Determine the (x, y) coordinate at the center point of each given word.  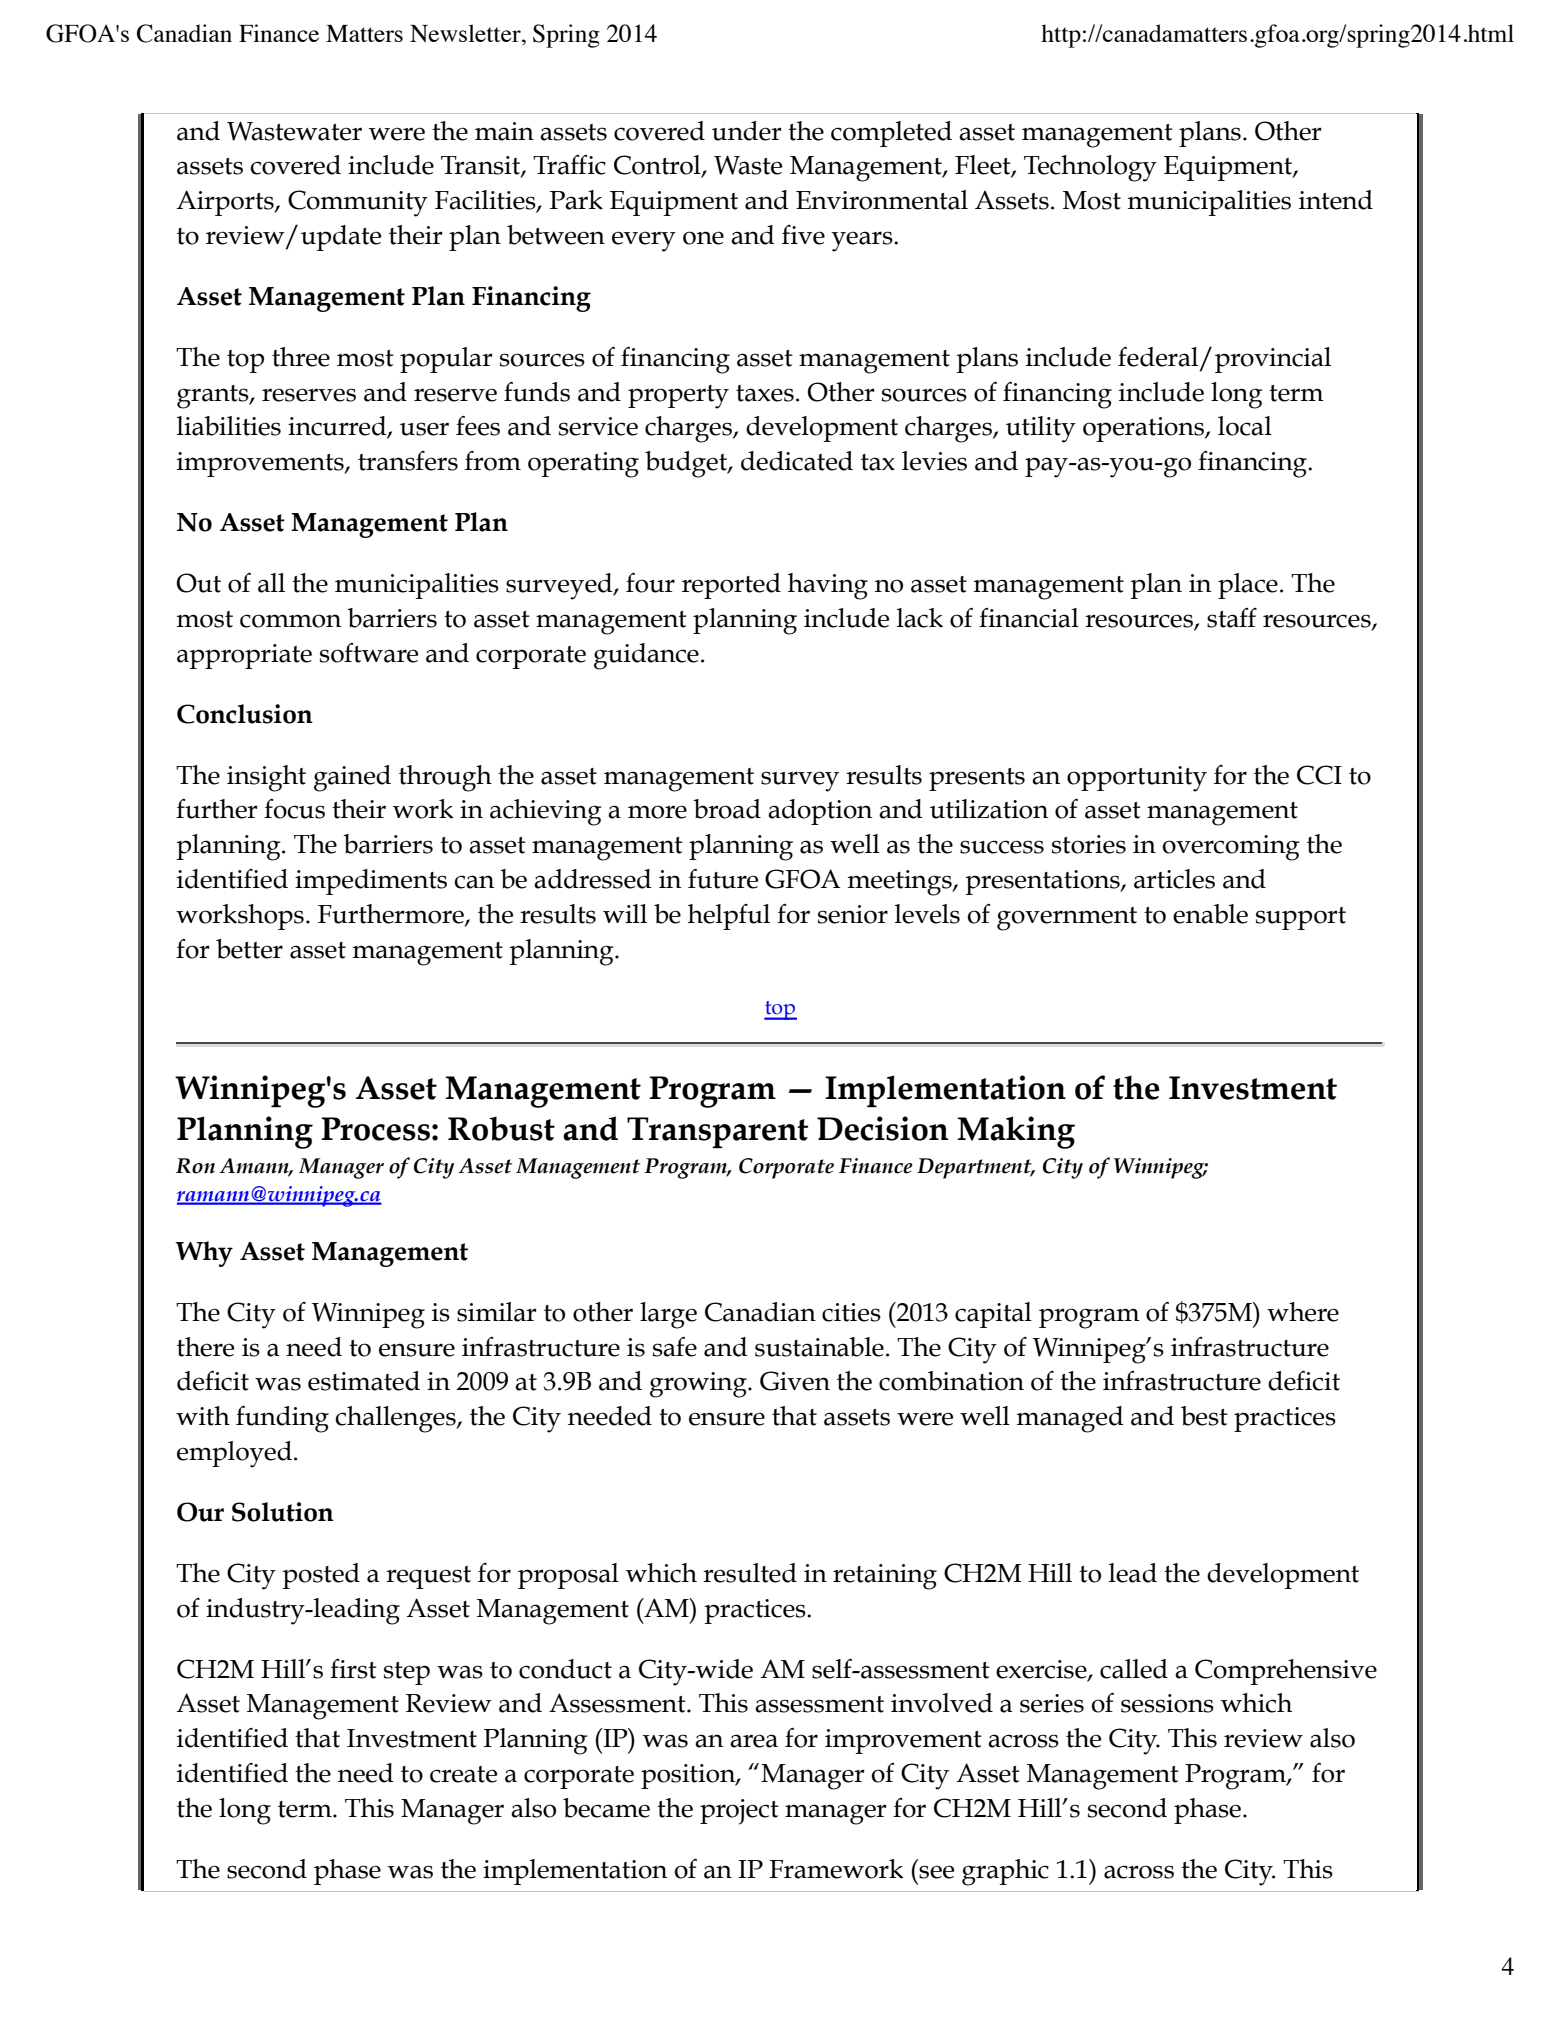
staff (1232, 618)
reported (731, 586)
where (1303, 1312)
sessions (1167, 1703)
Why (204, 1254)
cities (851, 1312)
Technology (1090, 168)
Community (358, 203)
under (747, 131)
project (739, 1812)
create (463, 1774)
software (369, 653)
